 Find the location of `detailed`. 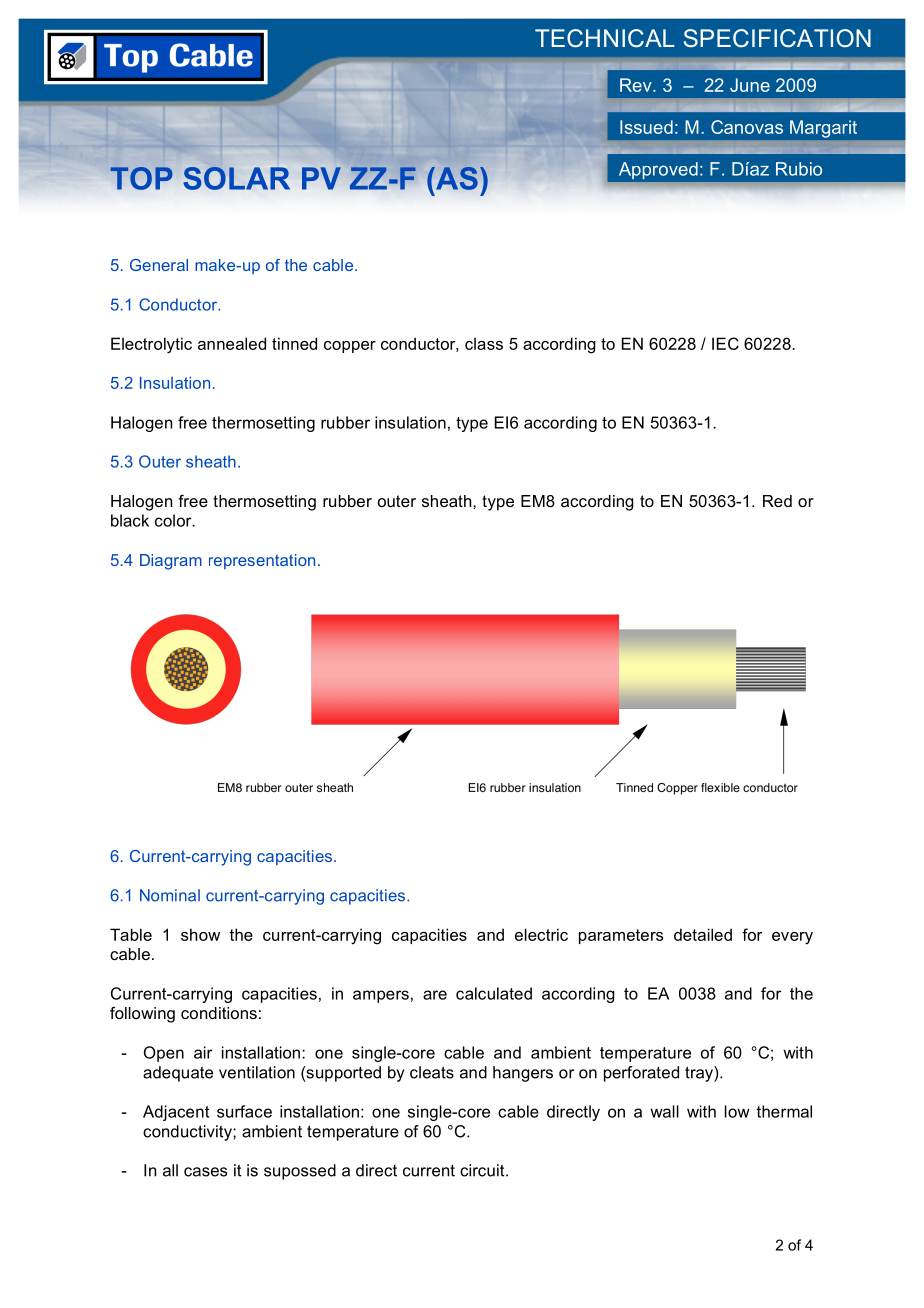

detailed is located at coordinates (703, 934).
